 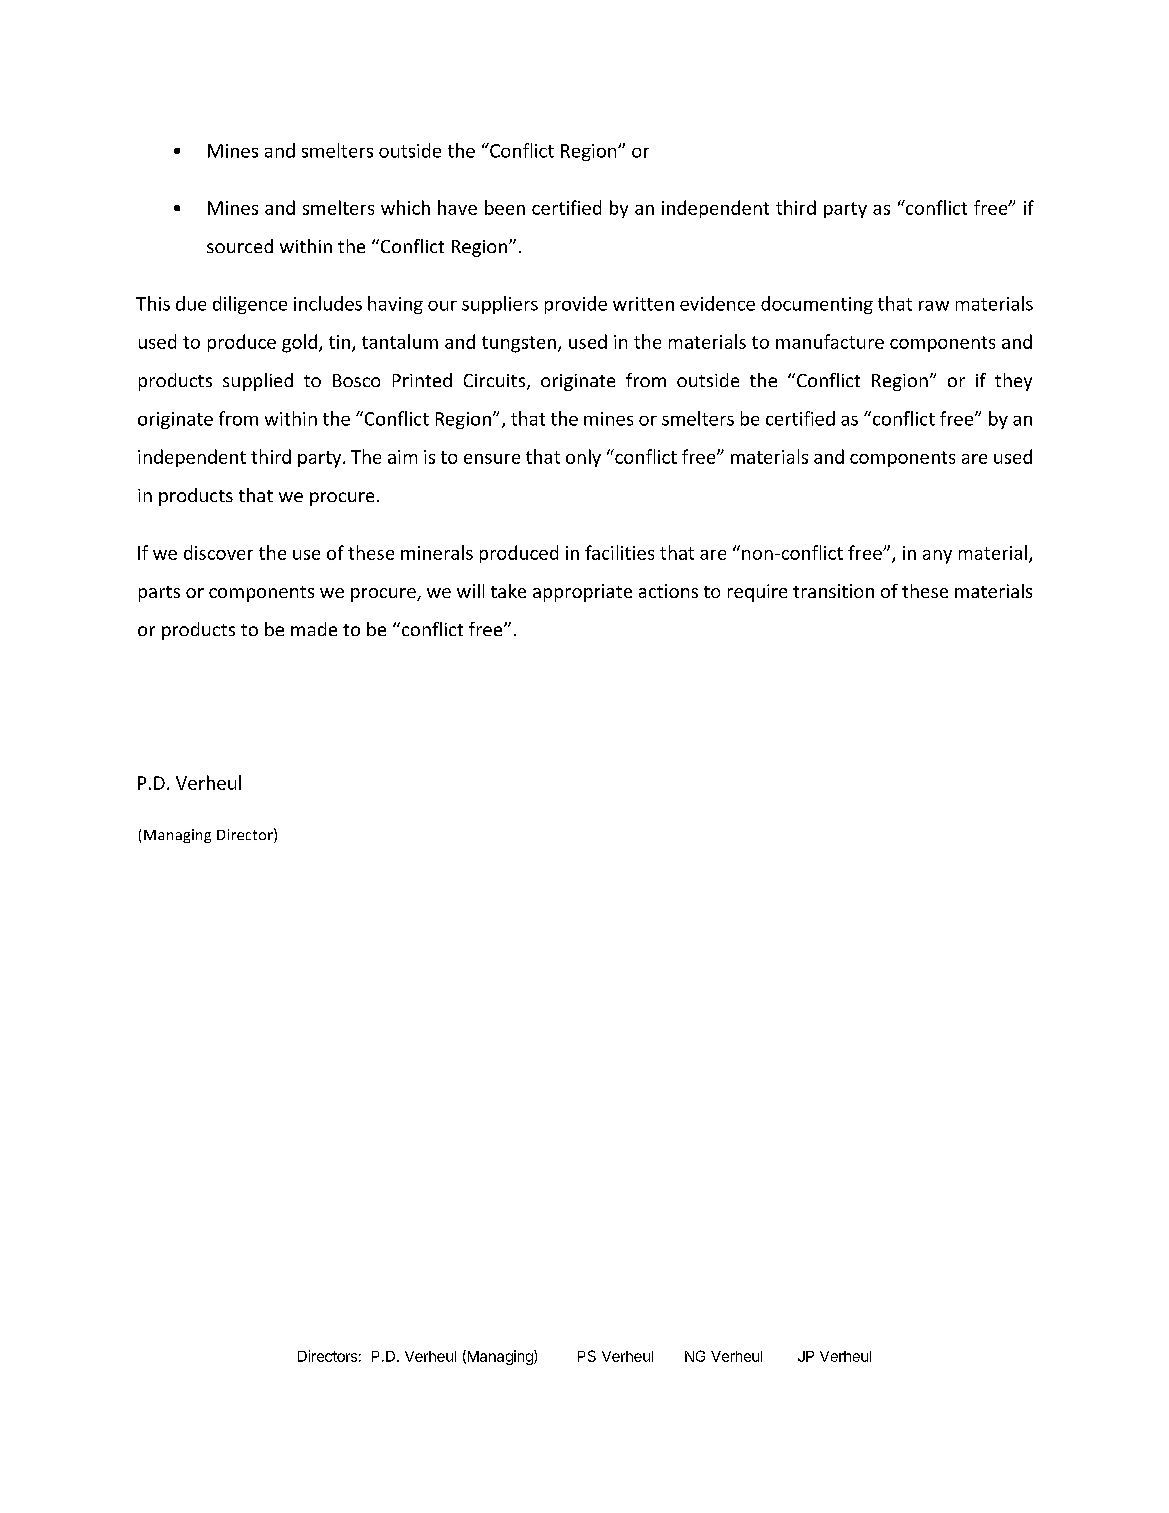 I want to click on facilities, so click(x=619, y=552).
